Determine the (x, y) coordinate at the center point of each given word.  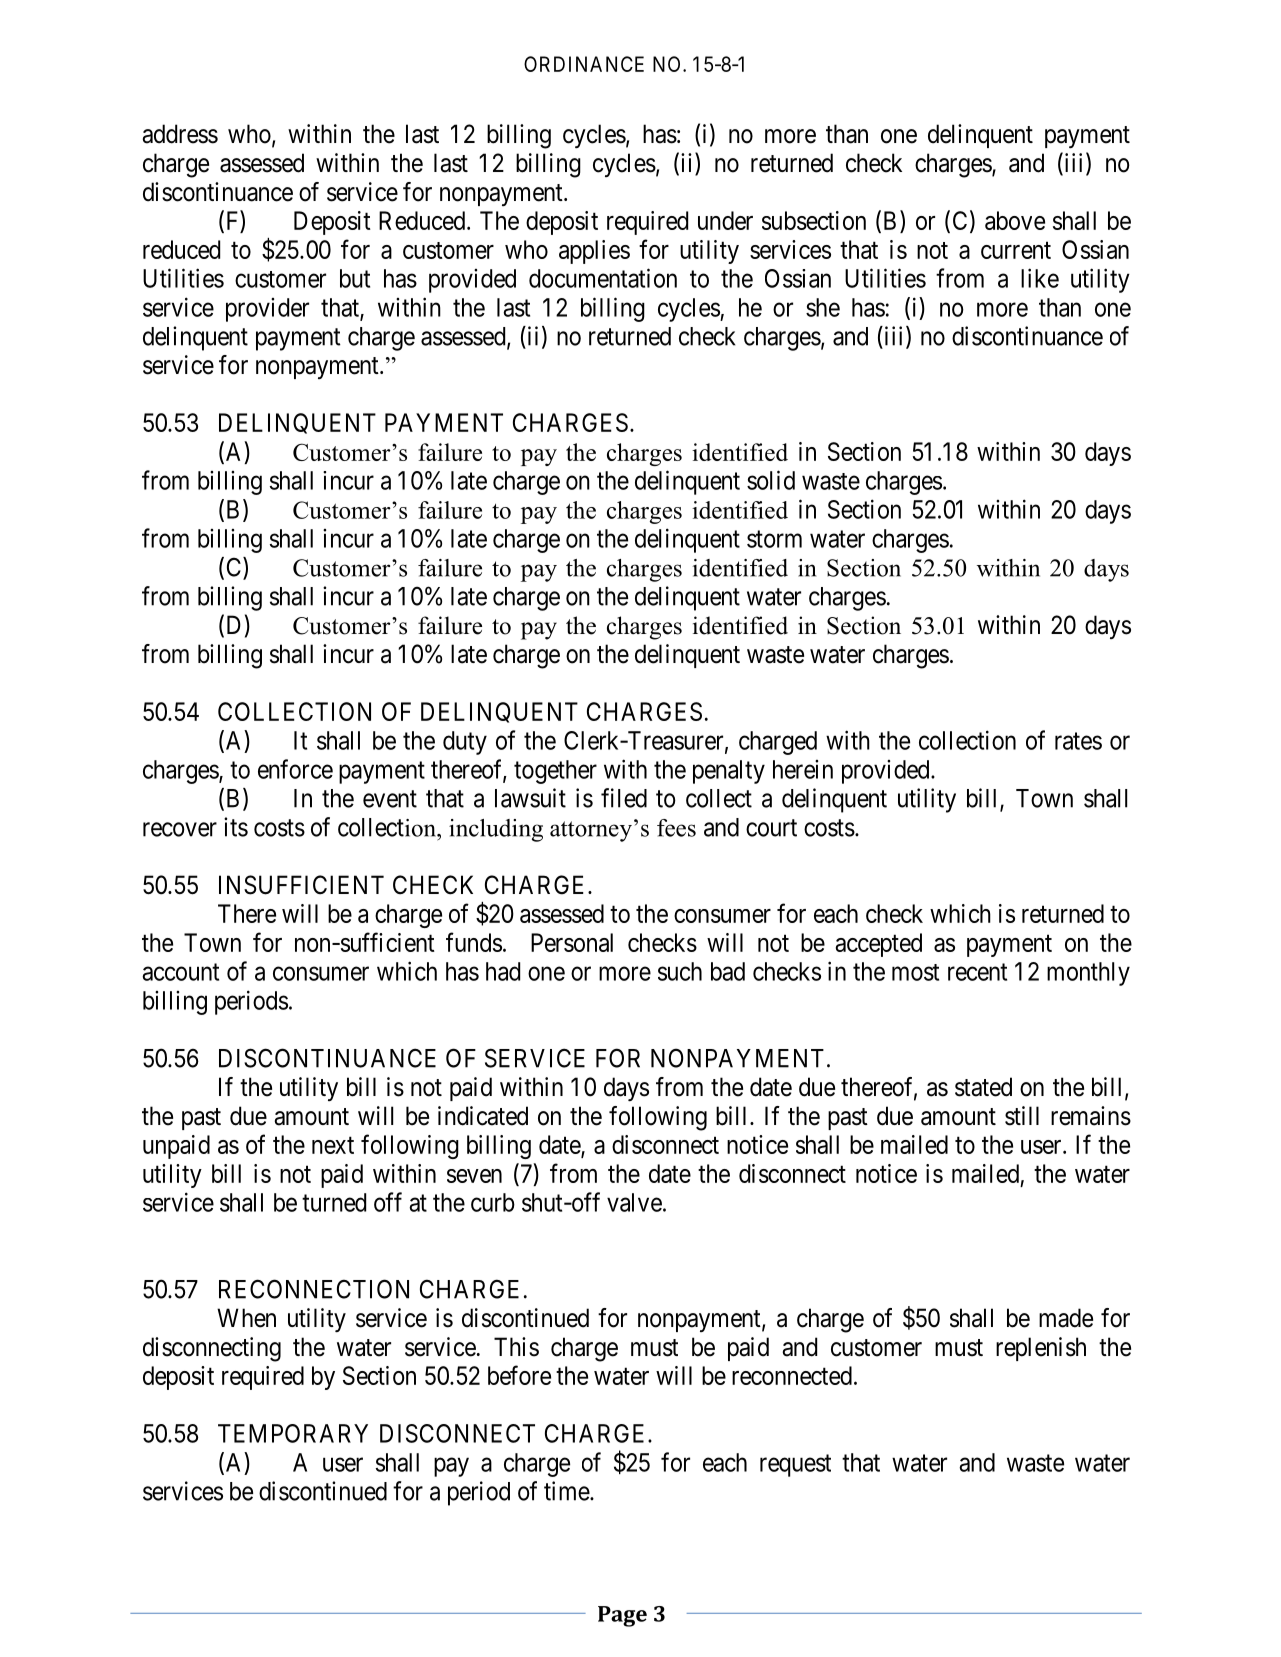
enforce (295, 769)
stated (983, 1087)
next (333, 1145)
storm (774, 539)
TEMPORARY (293, 1433)
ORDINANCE (584, 64)
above (1015, 220)
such (680, 971)
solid (771, 480)
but (355, 278)
